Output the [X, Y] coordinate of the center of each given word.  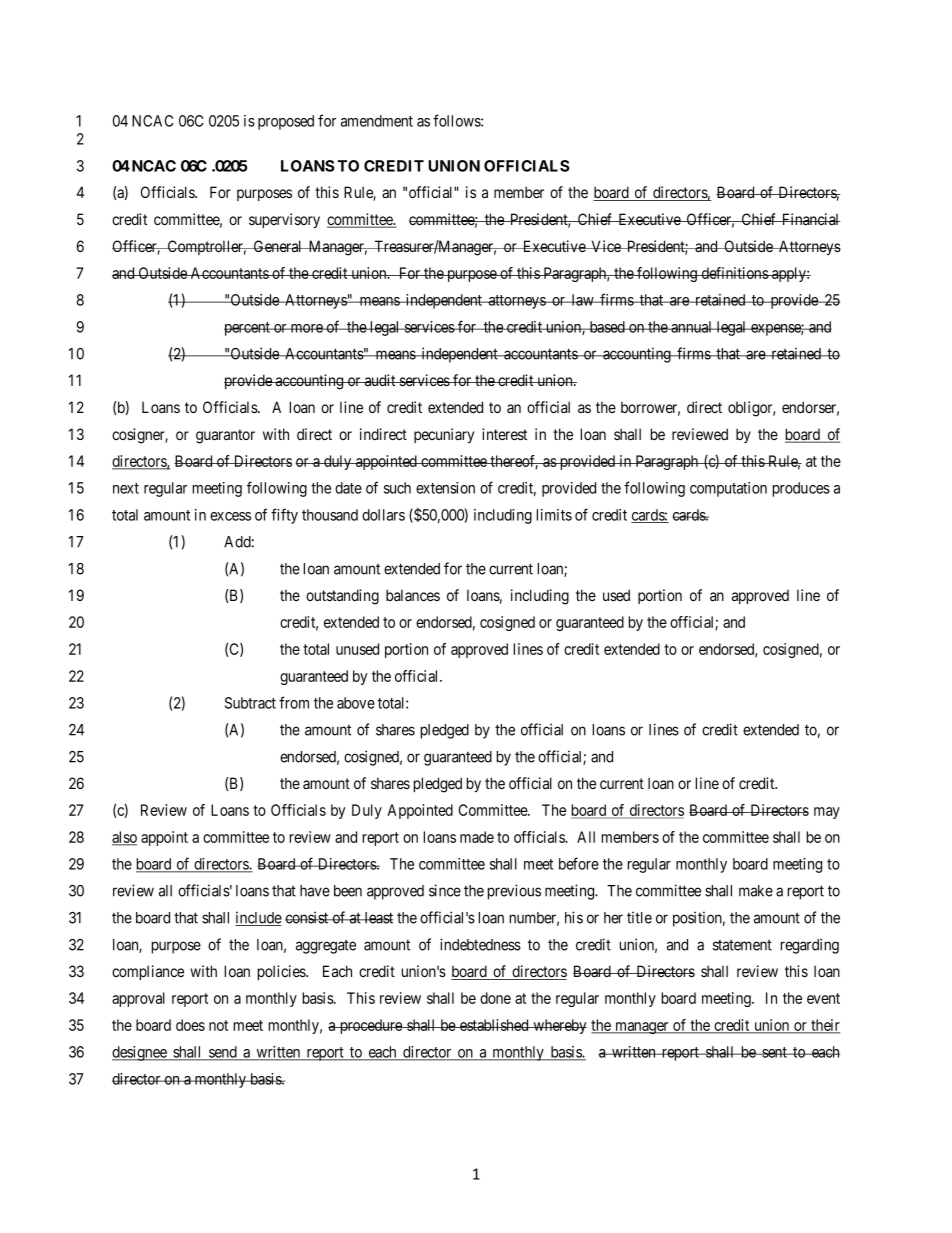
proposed [286, 122]
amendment [377, 121]
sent [774, 1052]
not [218, 1025]
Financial [810, 219]
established [494, 1025]
